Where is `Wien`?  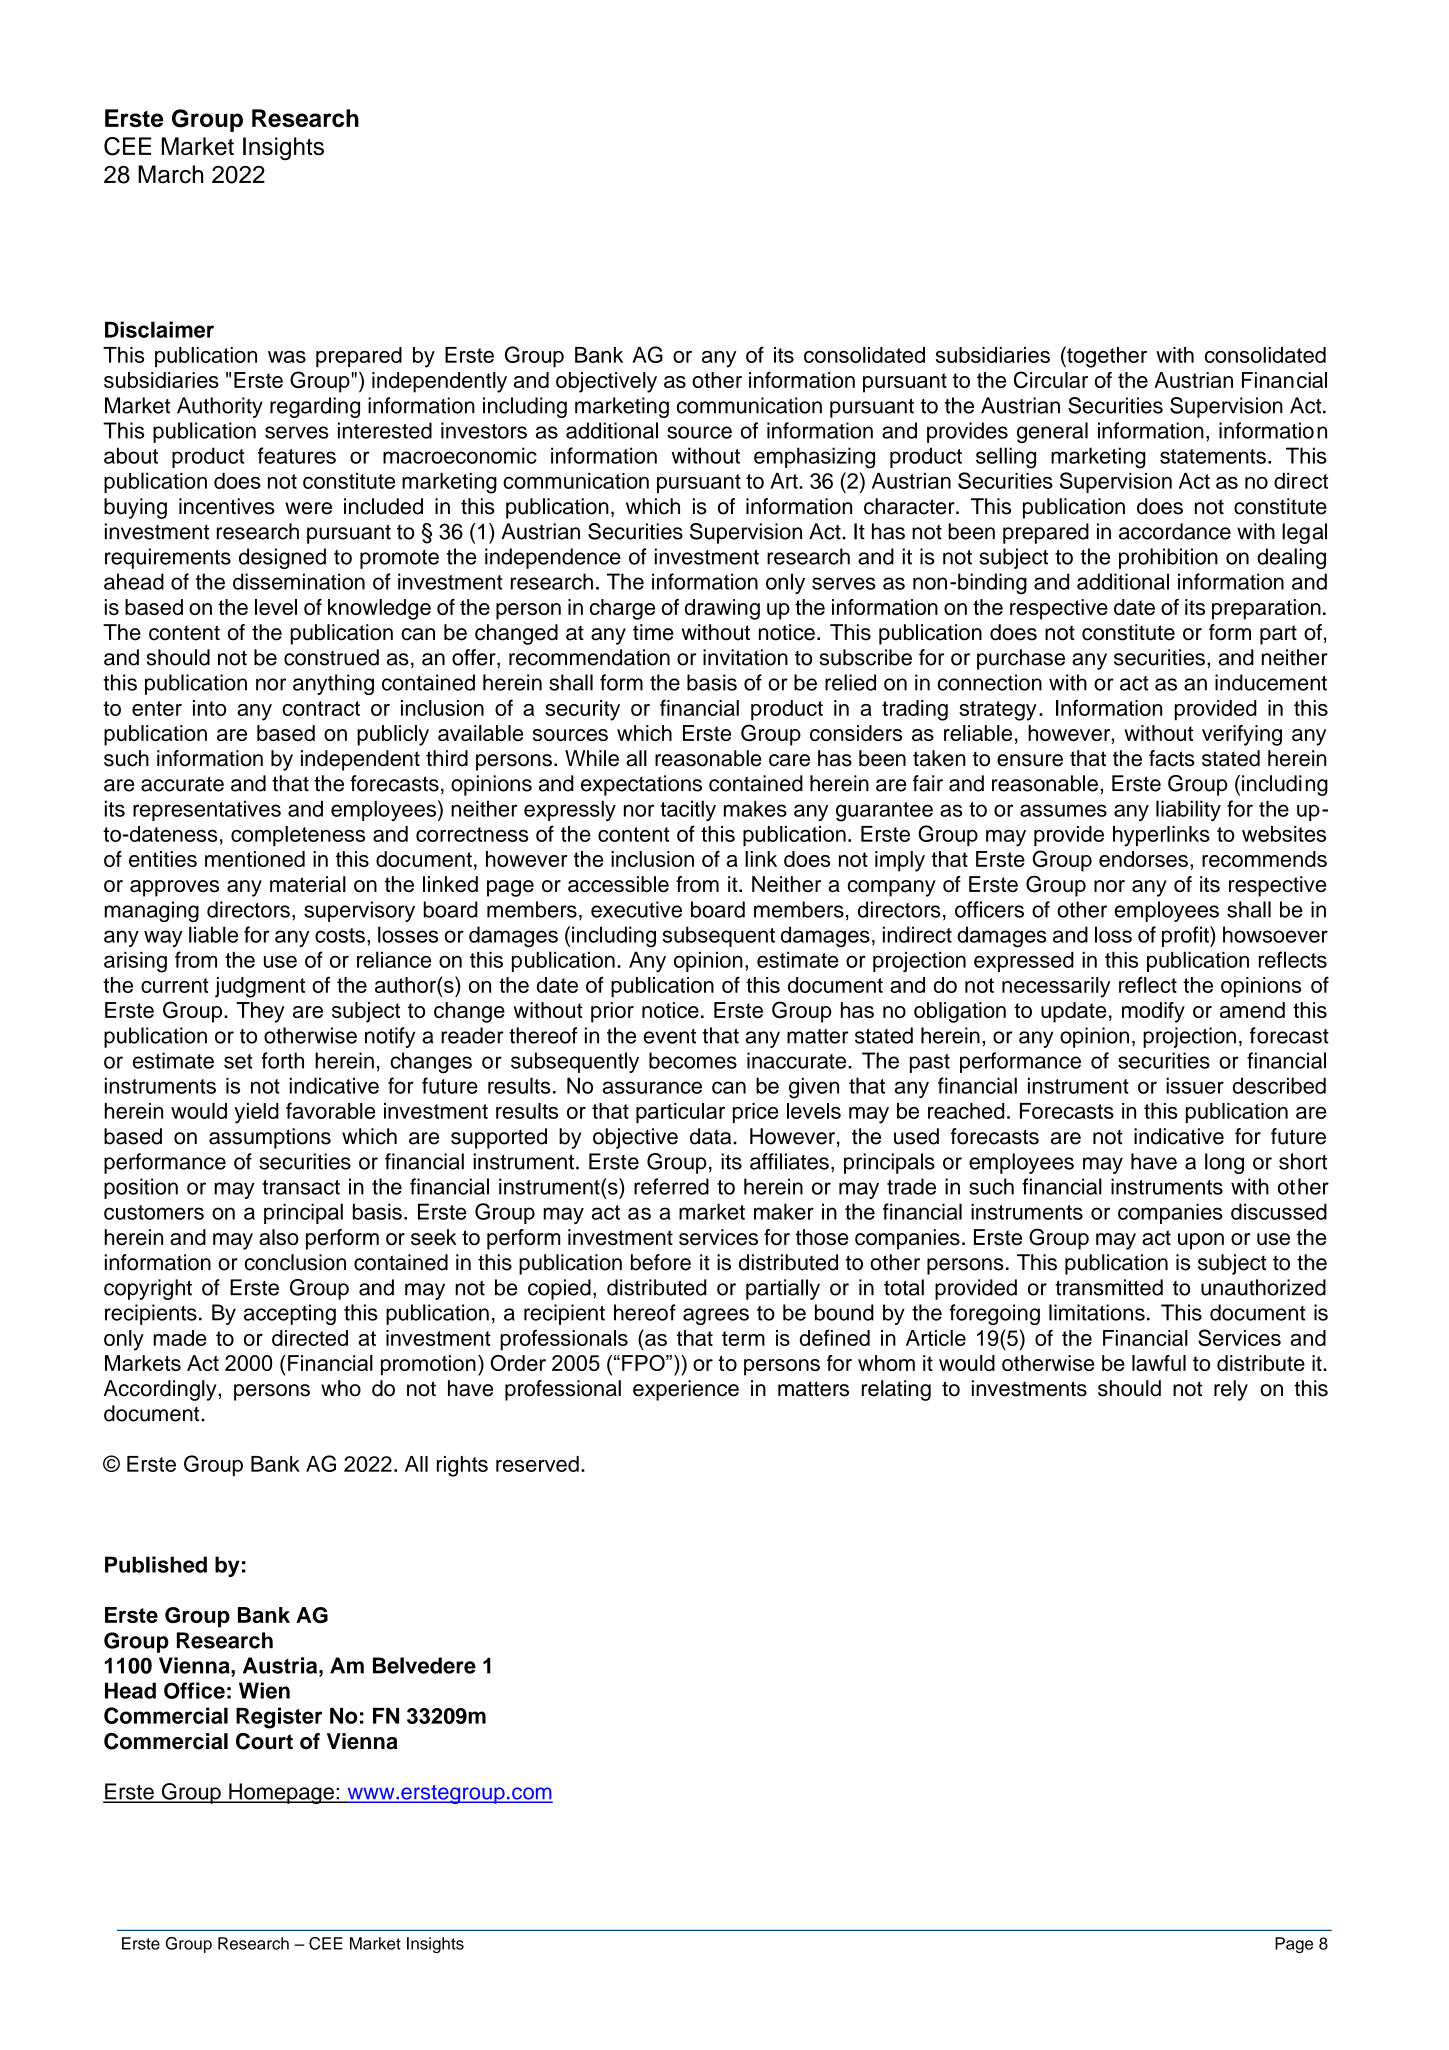 Wien is located at coordinates (264, 1690).
